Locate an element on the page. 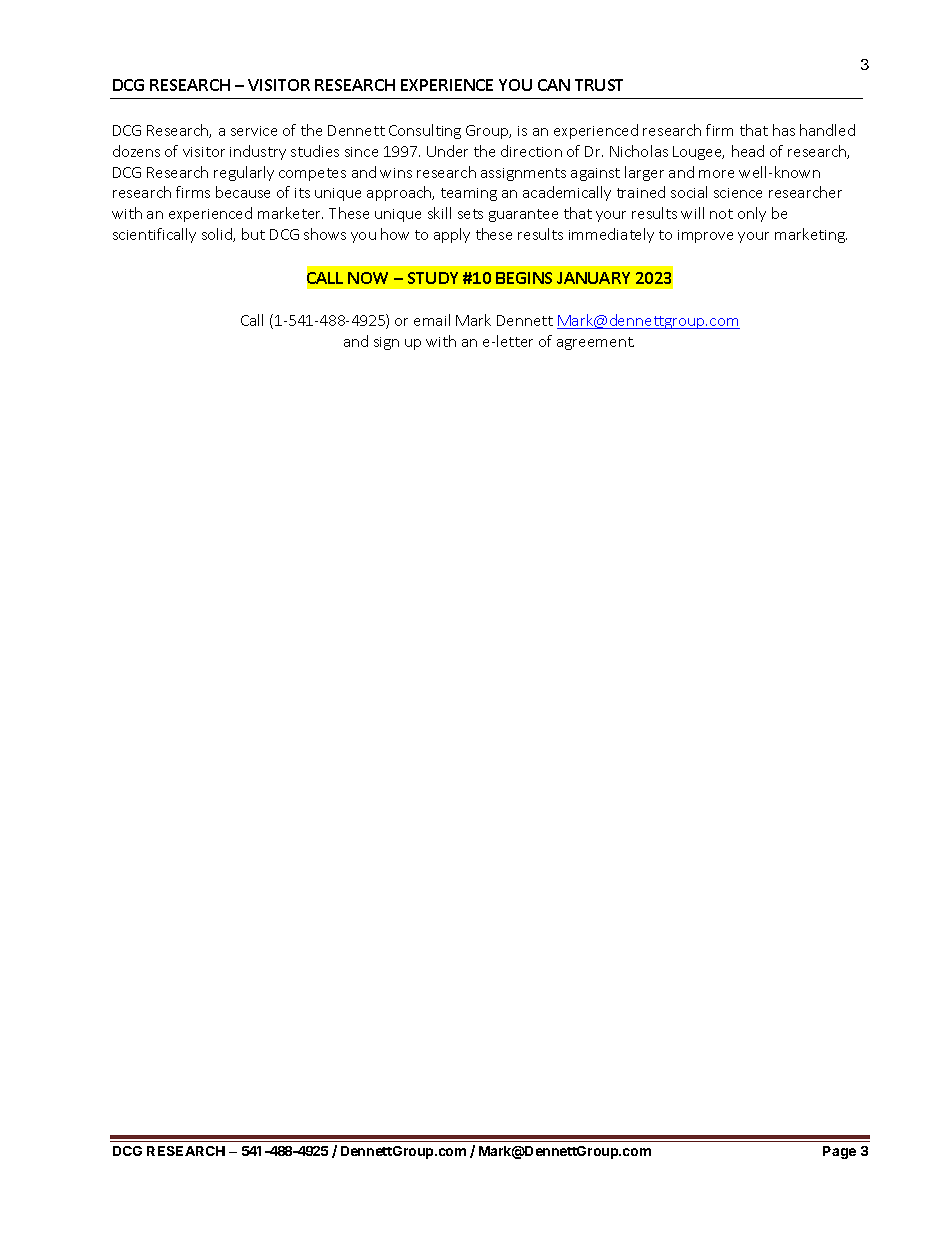 The height and width of the document is (1233, 952). JANUARY is located at coordinates (593, 278).
